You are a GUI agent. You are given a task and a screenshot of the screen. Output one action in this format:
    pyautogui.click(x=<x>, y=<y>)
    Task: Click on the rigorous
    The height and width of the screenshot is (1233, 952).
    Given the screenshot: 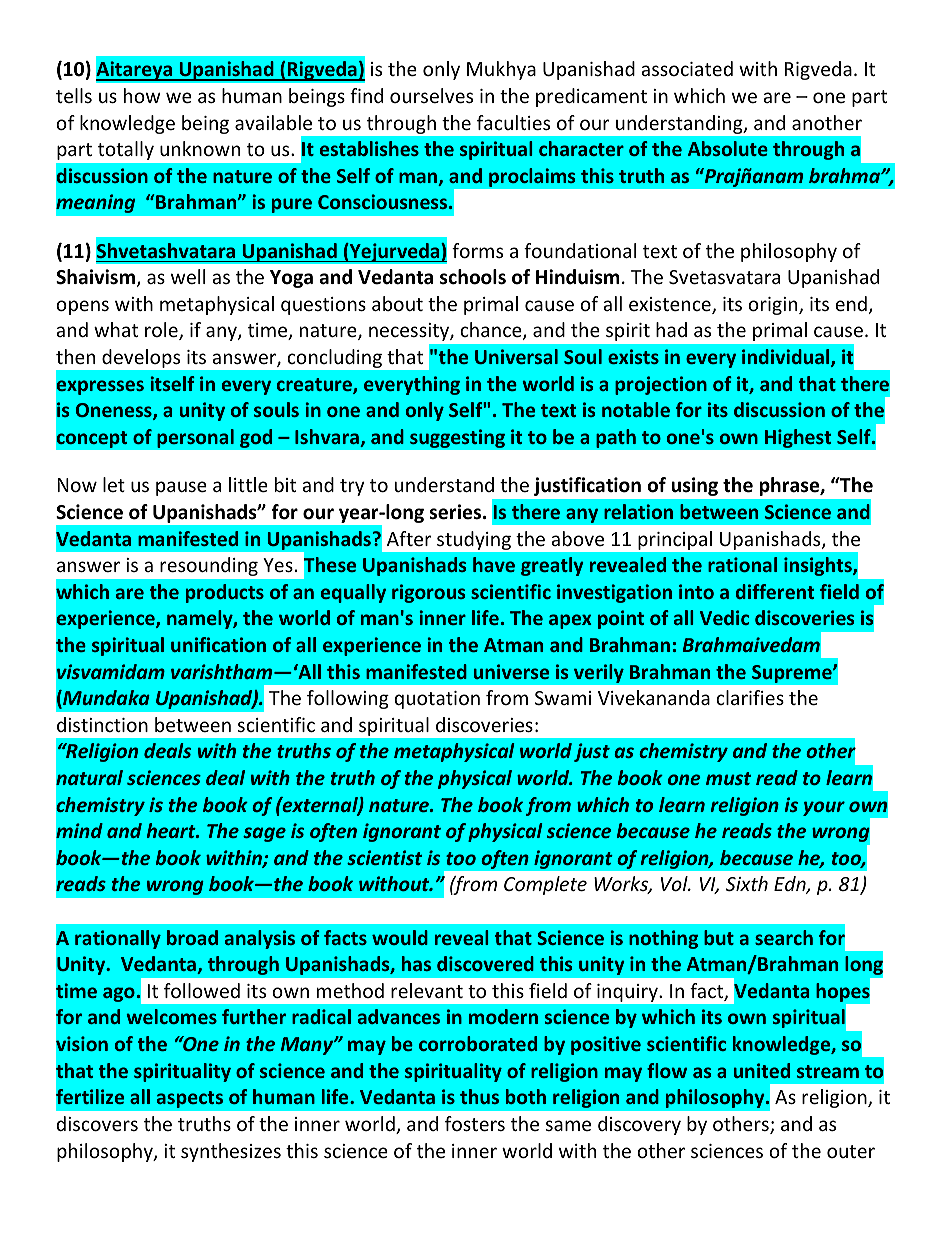 What is the action you would take?
    pyautogui.click(x=428, y=593)
